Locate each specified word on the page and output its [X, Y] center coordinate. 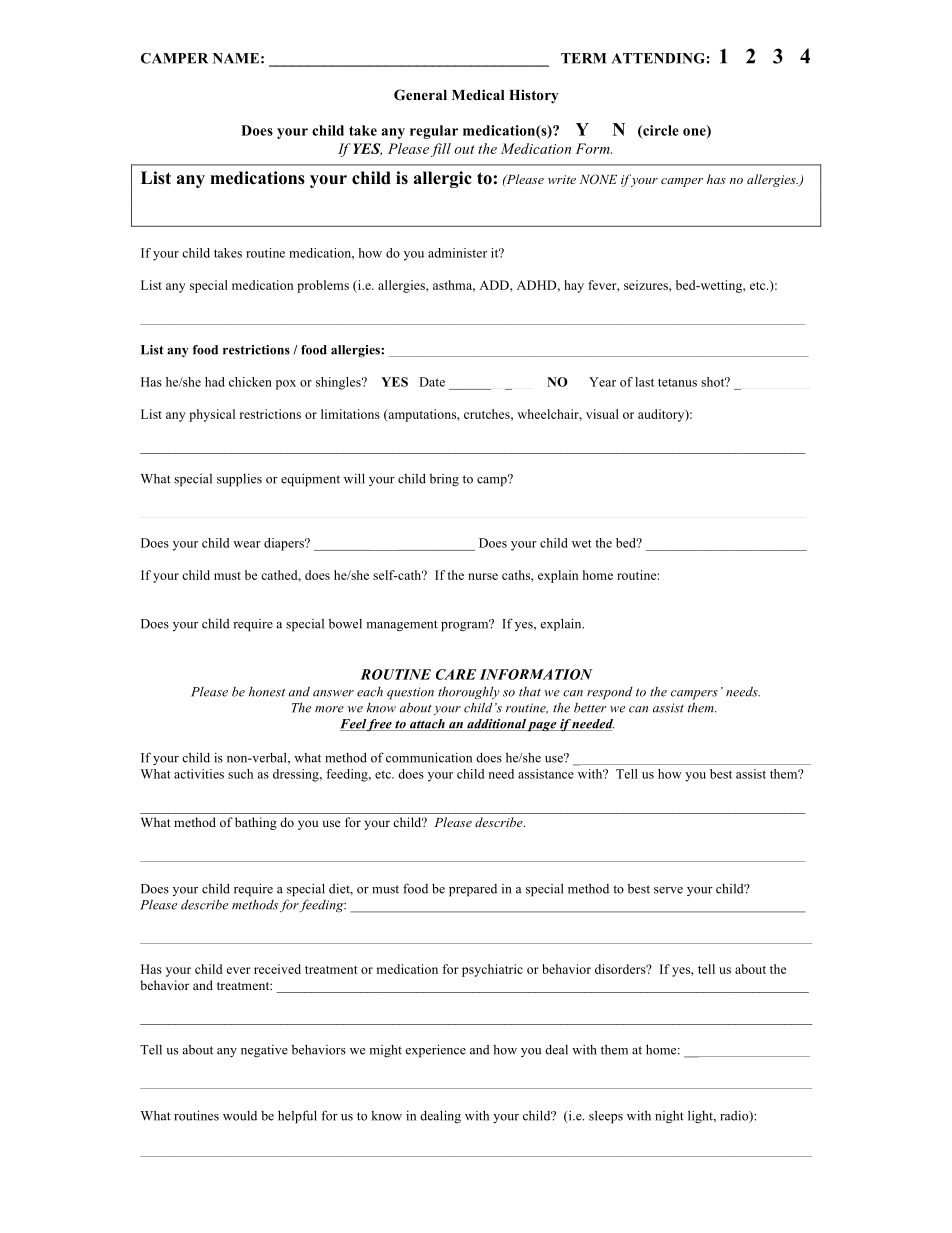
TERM [584, 58]
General [420, 95]
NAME [236, 58]
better [590, 708]
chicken [250, 382]
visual [602, 414]
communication [429, 757]
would [240, 1116]
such [240, 774]
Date [432, 382]
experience [436, 1051]
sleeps [606, 1117]
